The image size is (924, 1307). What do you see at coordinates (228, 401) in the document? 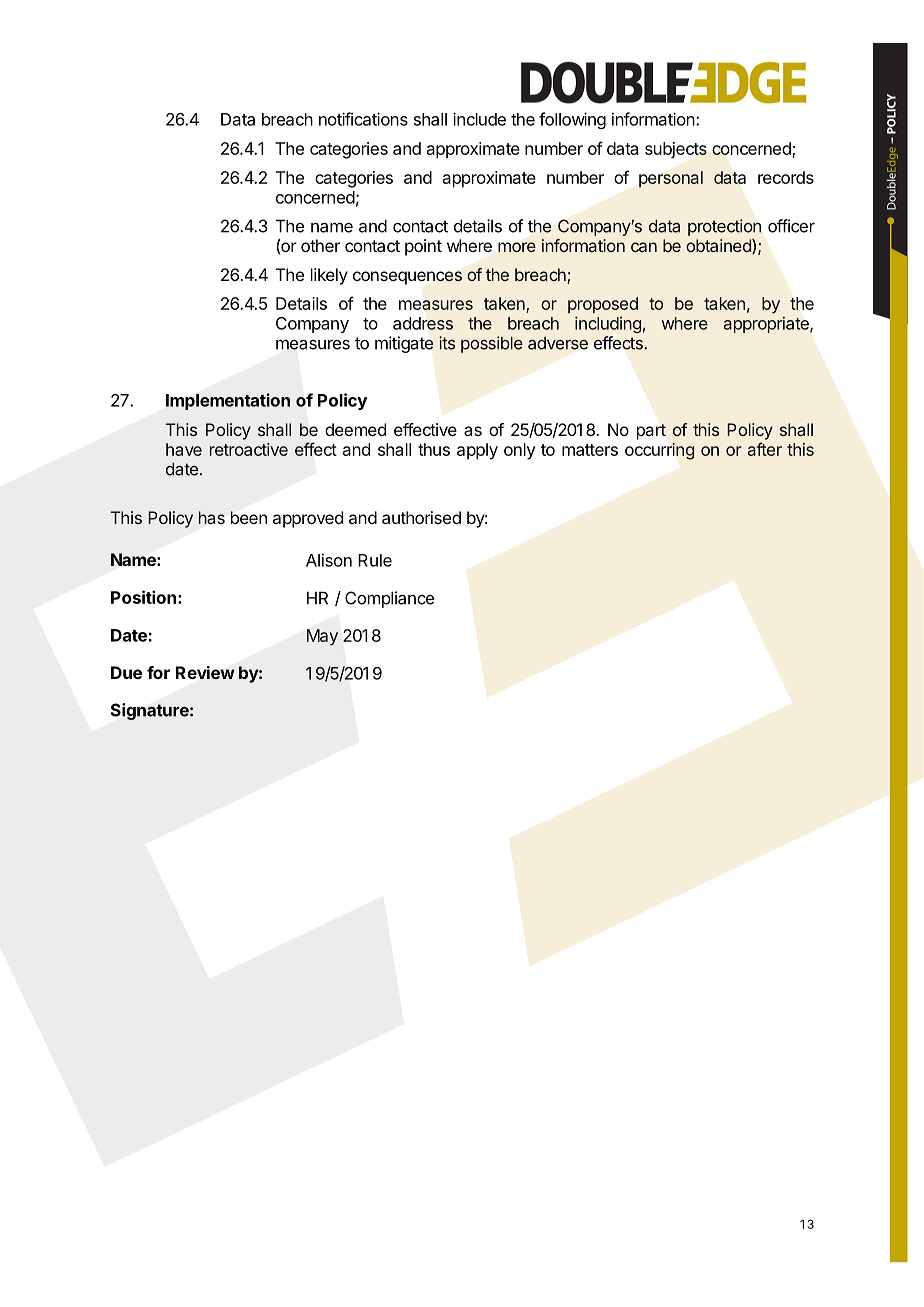
I see `Implementation` at bounding box center [228, 401].
